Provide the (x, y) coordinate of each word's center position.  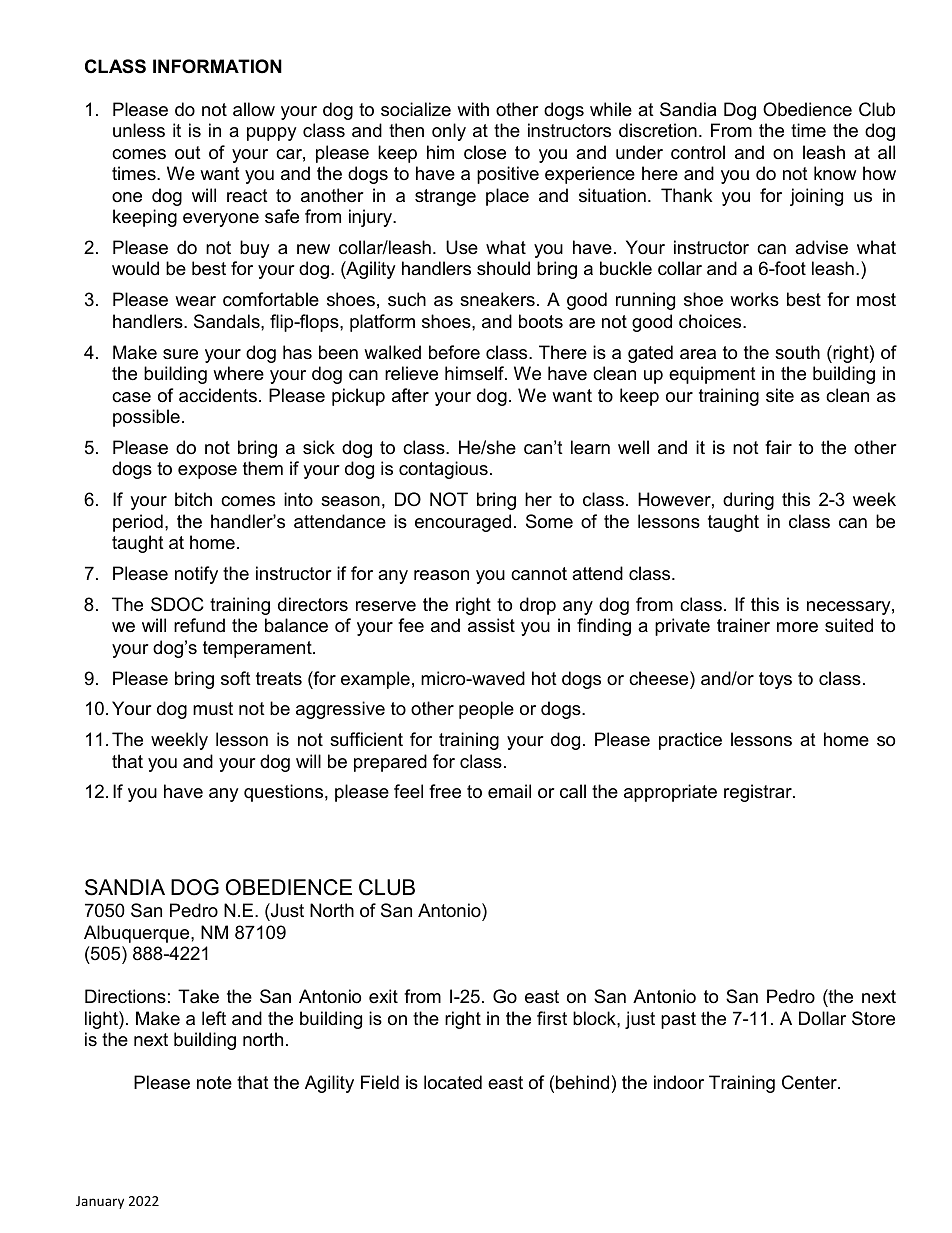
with (473, 109)
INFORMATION (217, 66)
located (453, 1082)
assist (491, 625)
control (698, 152)
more (797, 627)
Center (810, 1082)
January (100, 1202)
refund (199, 625)
